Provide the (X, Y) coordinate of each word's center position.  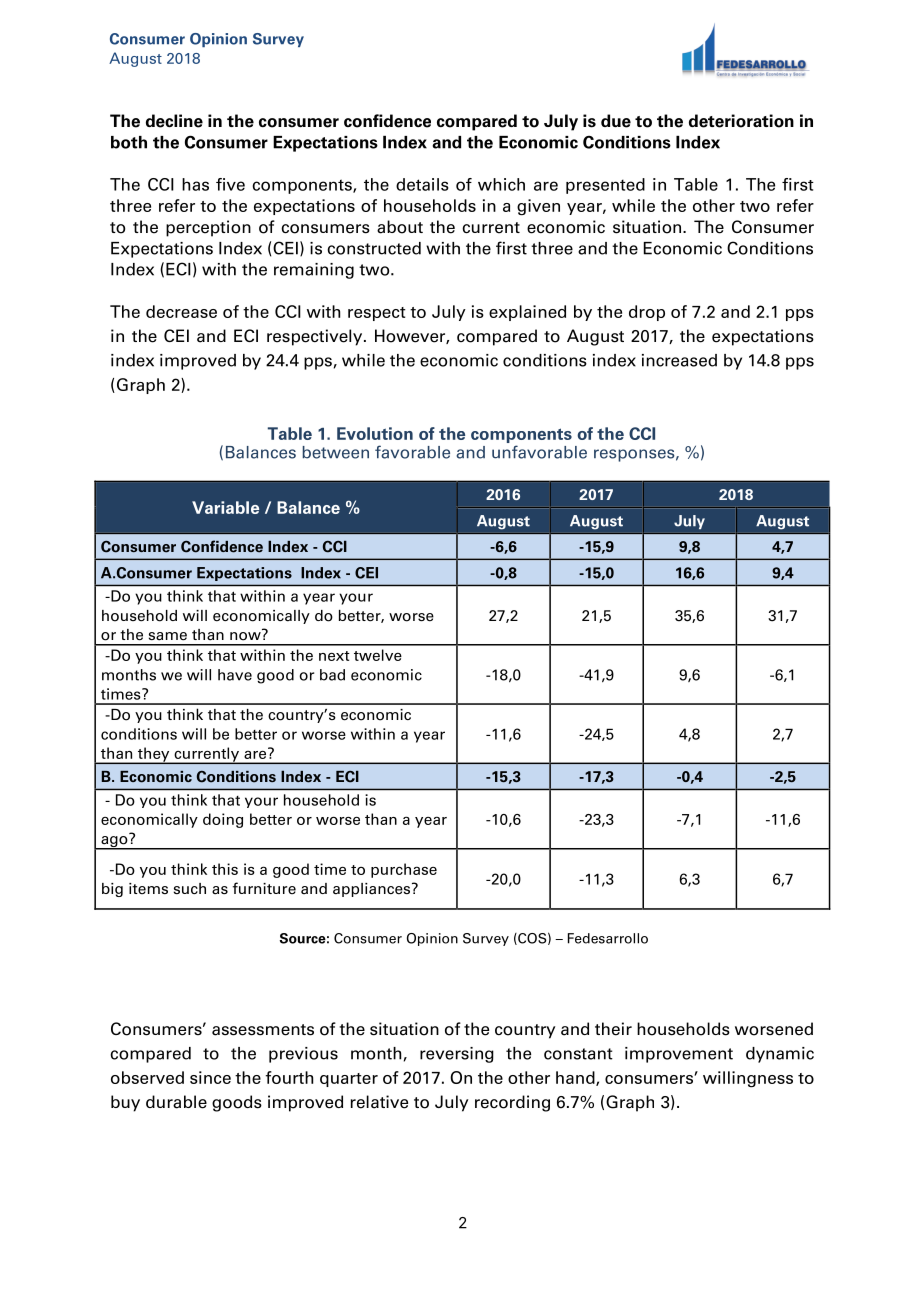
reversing (457, 1055)
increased (679, 360)
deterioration (741, 121)
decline (174, 121)
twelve (378, 655)
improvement (679, 1055)
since (210, 1077)
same (168, 636)
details (422, 184)
